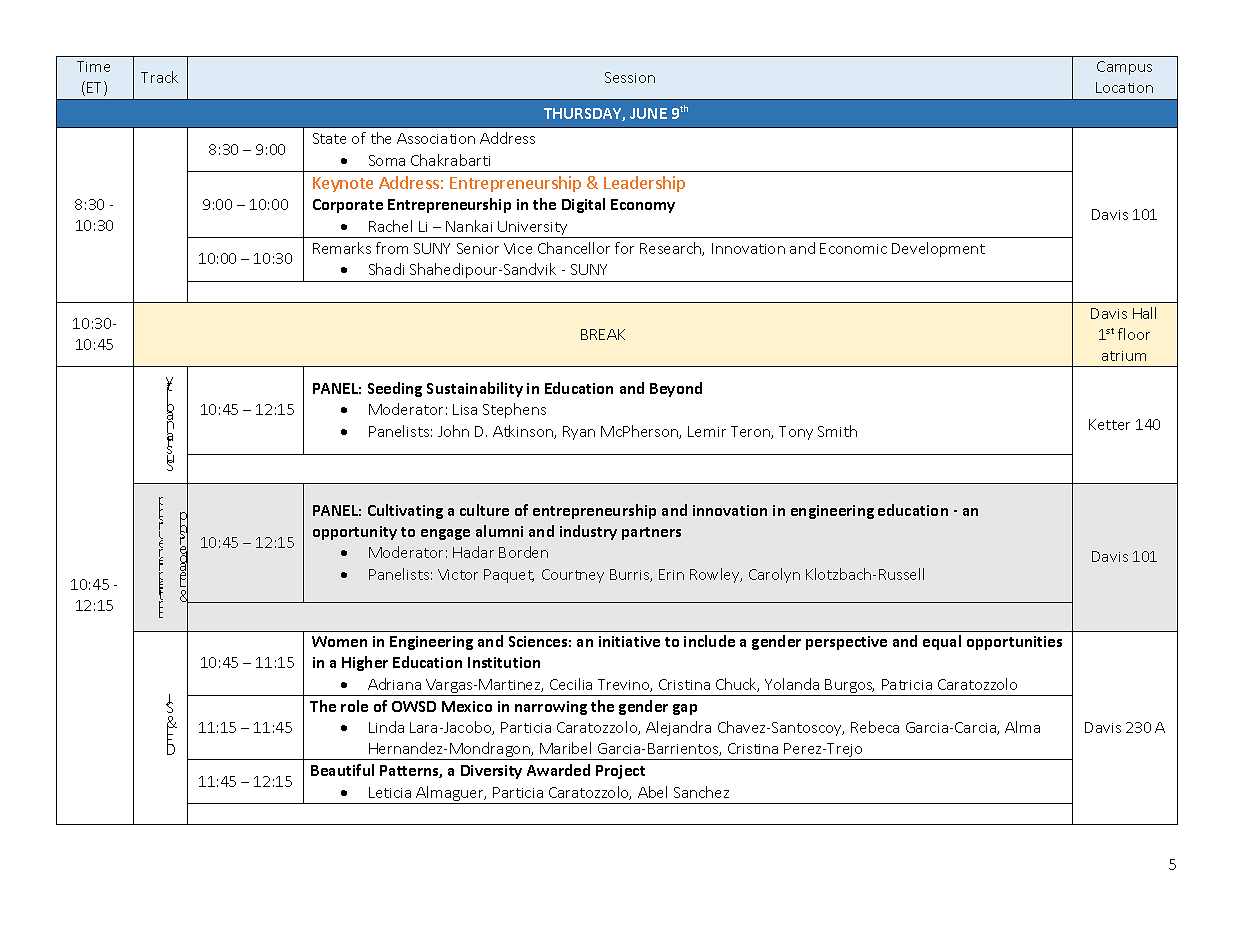 This page has width=1233, height=952. I want to click on Hall, so click(1144, 313).
